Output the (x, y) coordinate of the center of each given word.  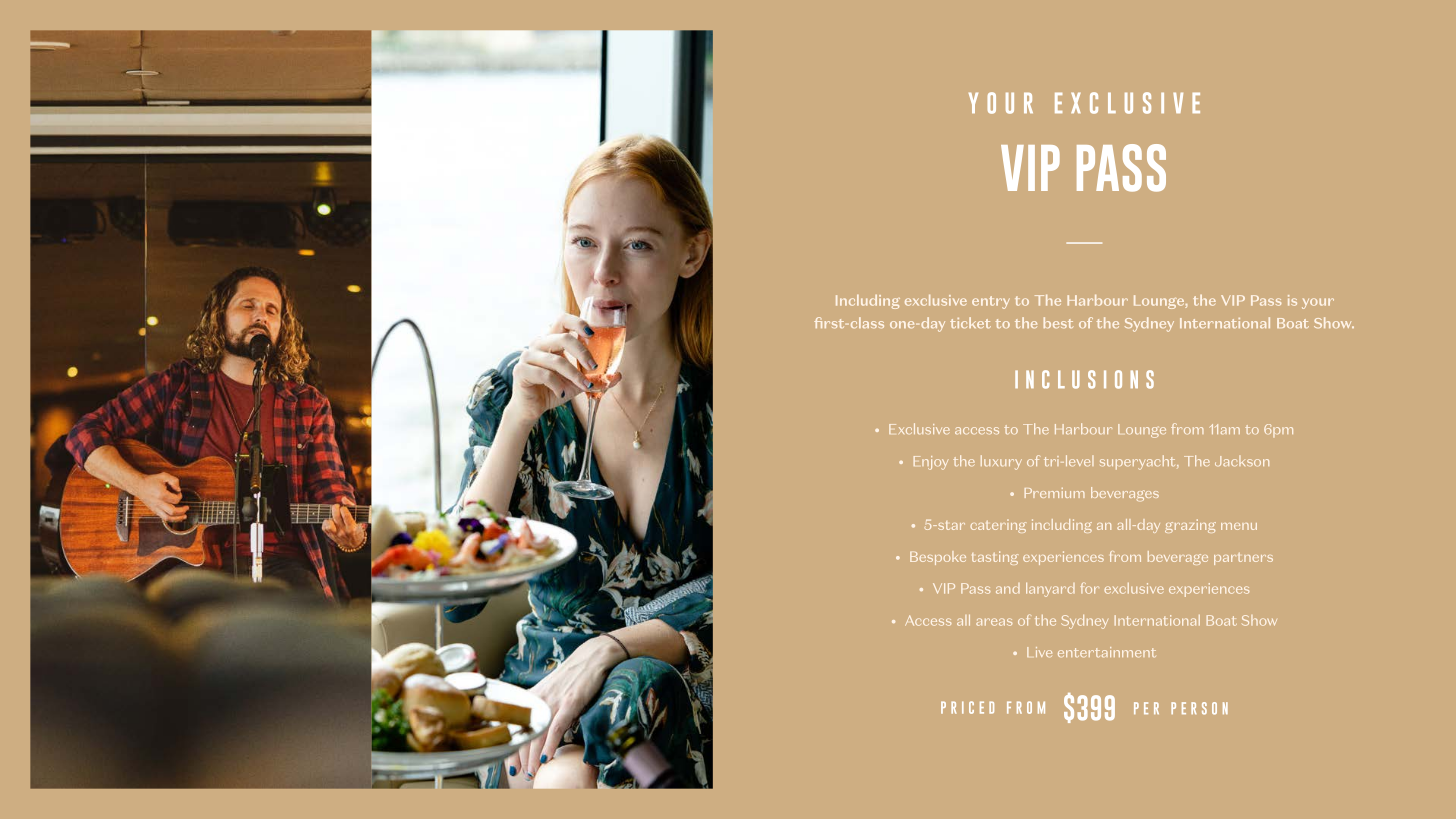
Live (1039, 652)
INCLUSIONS (1084, 379)
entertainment (1107, 652)
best (1058, 322)
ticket (970, 322)
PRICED (967, 707)
